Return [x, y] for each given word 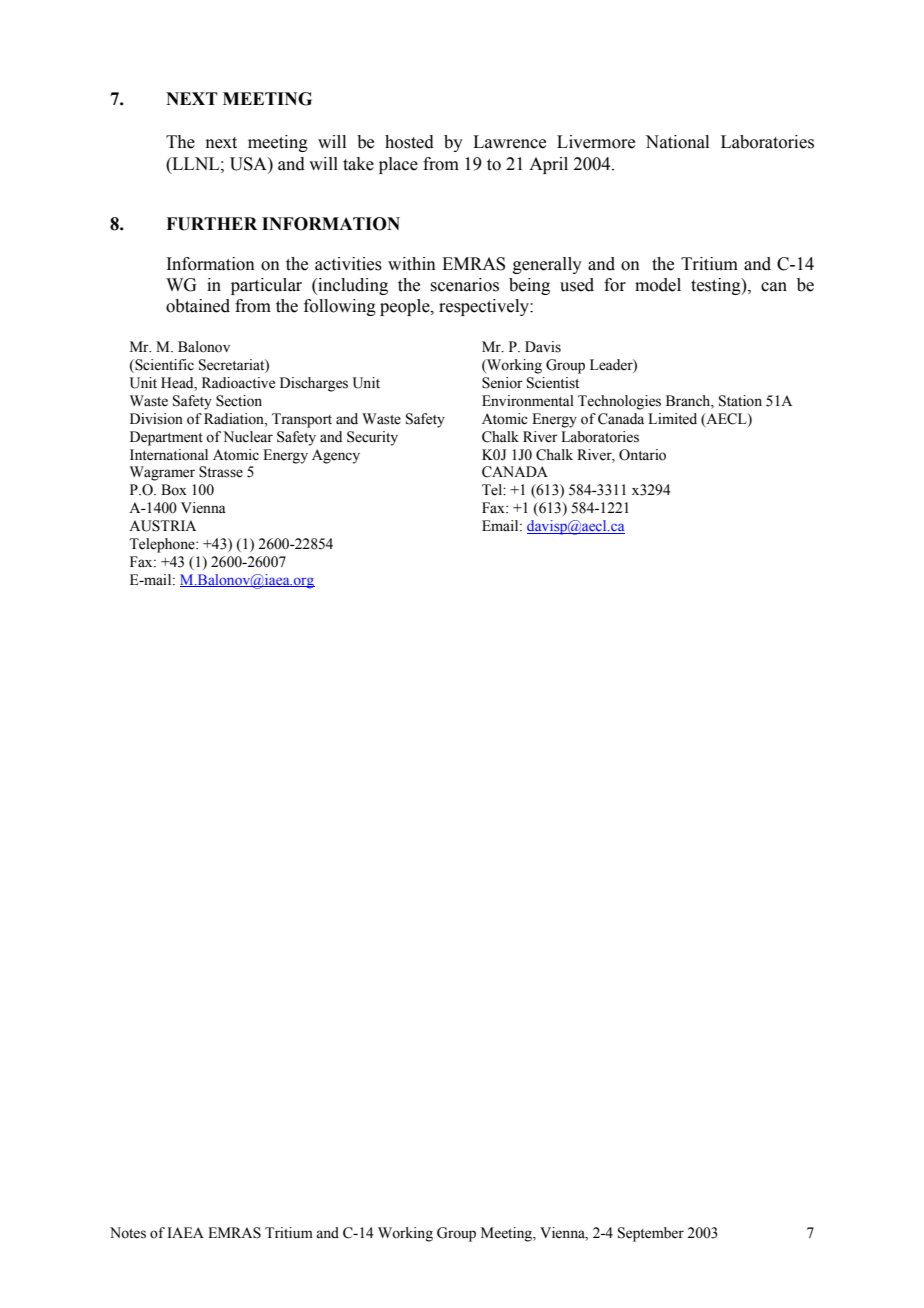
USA [249, 164]
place [398, 165]
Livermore [596, 142]
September [651, 1234]
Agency [336, 456]
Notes [128, 1233]
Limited [672, 419]
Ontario [642, 455]
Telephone [163, 545]
